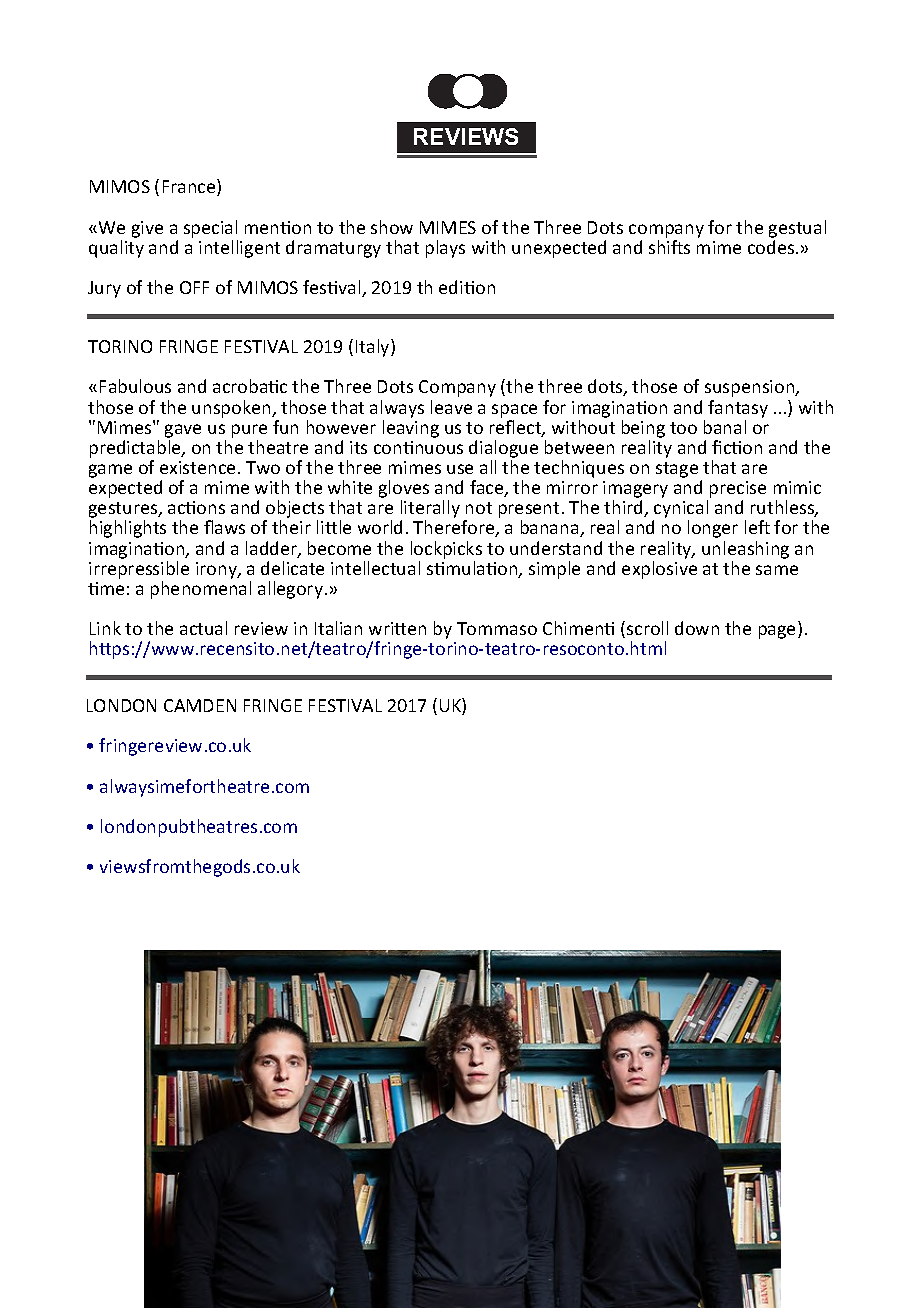 The width and height of the screenshot is (924, 1308). What do you see at coordinates (200, 705) in the screenshot?
I see `CAMDEN` at bounding box center [200, 705].
